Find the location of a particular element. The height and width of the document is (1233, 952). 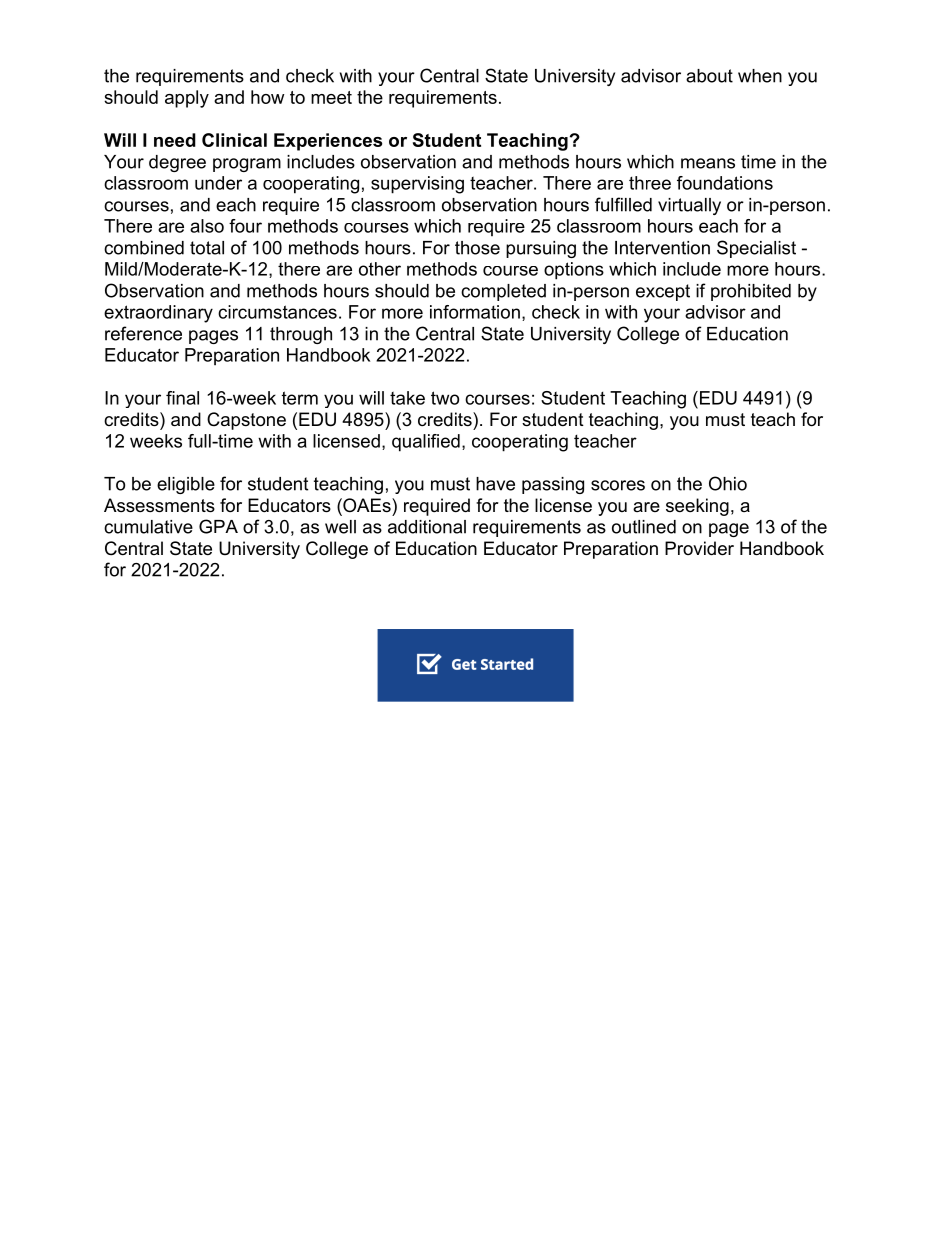

meet is located at coordinates (331, 97).
